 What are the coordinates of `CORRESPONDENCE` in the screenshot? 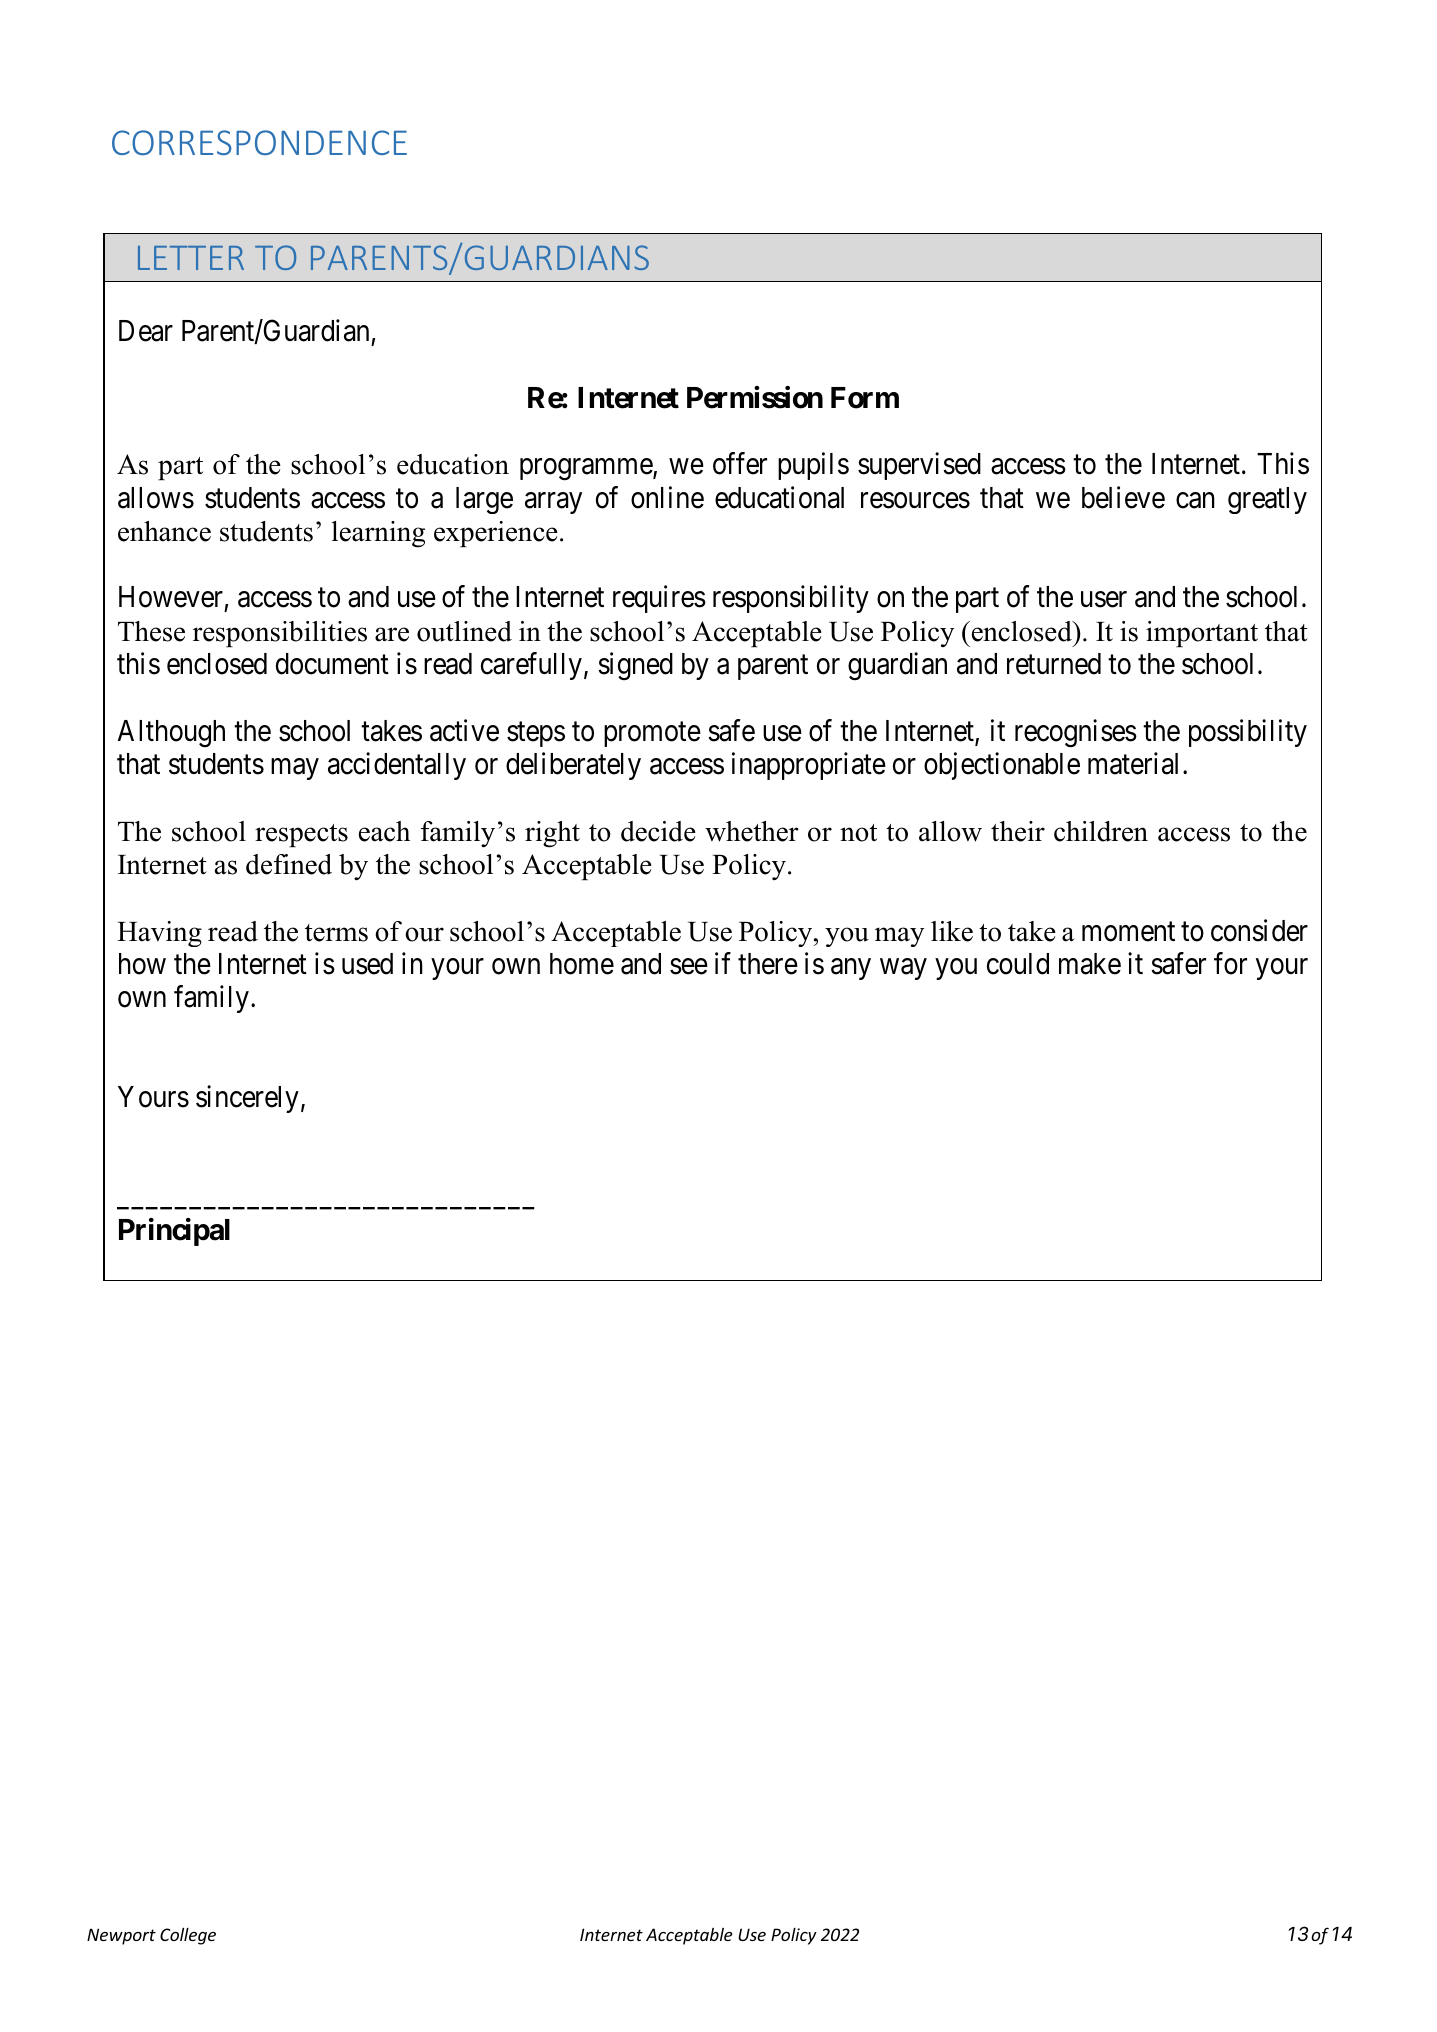 It's located at (259, 142).
